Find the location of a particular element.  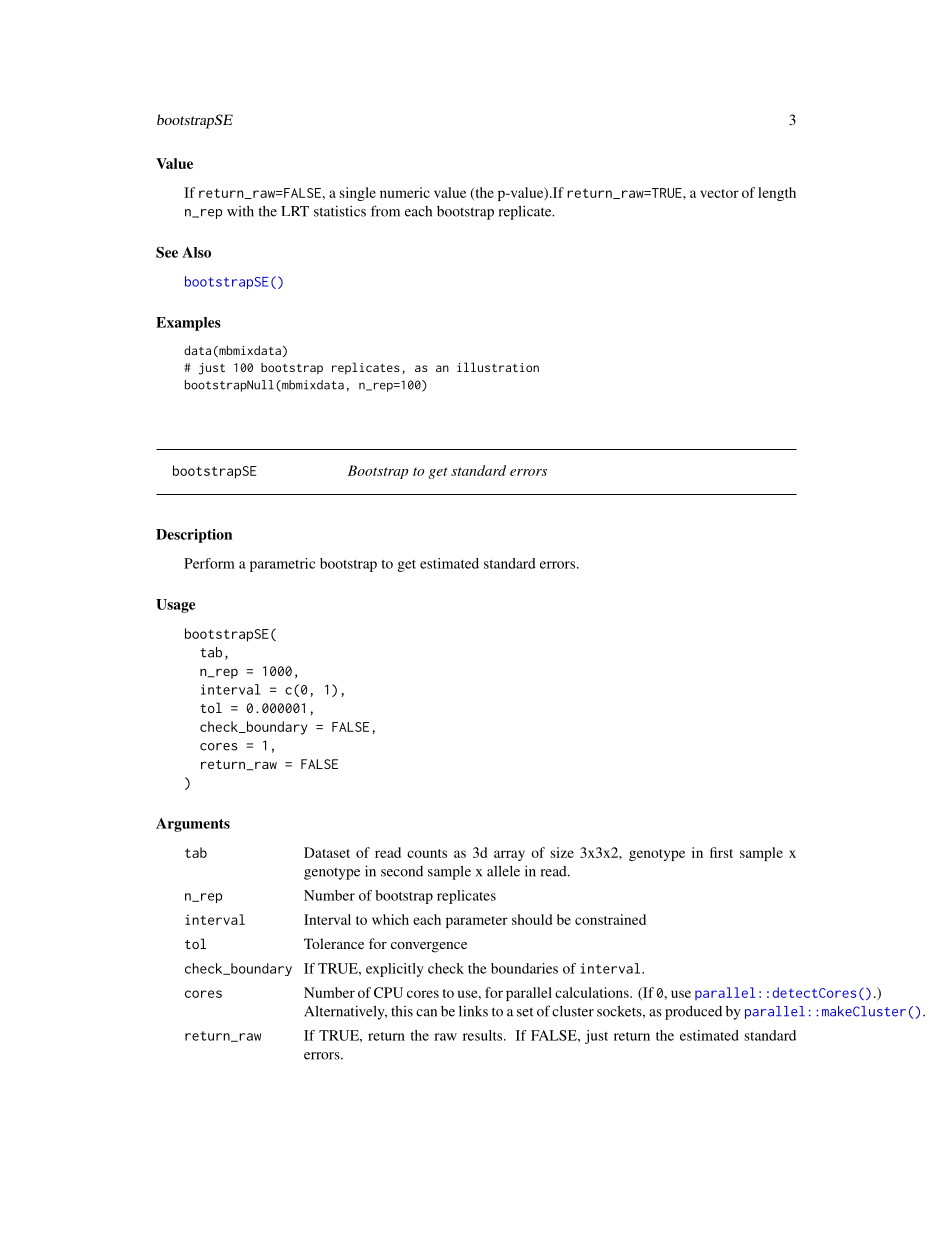

illustration is located at coordinates (498, 367).
